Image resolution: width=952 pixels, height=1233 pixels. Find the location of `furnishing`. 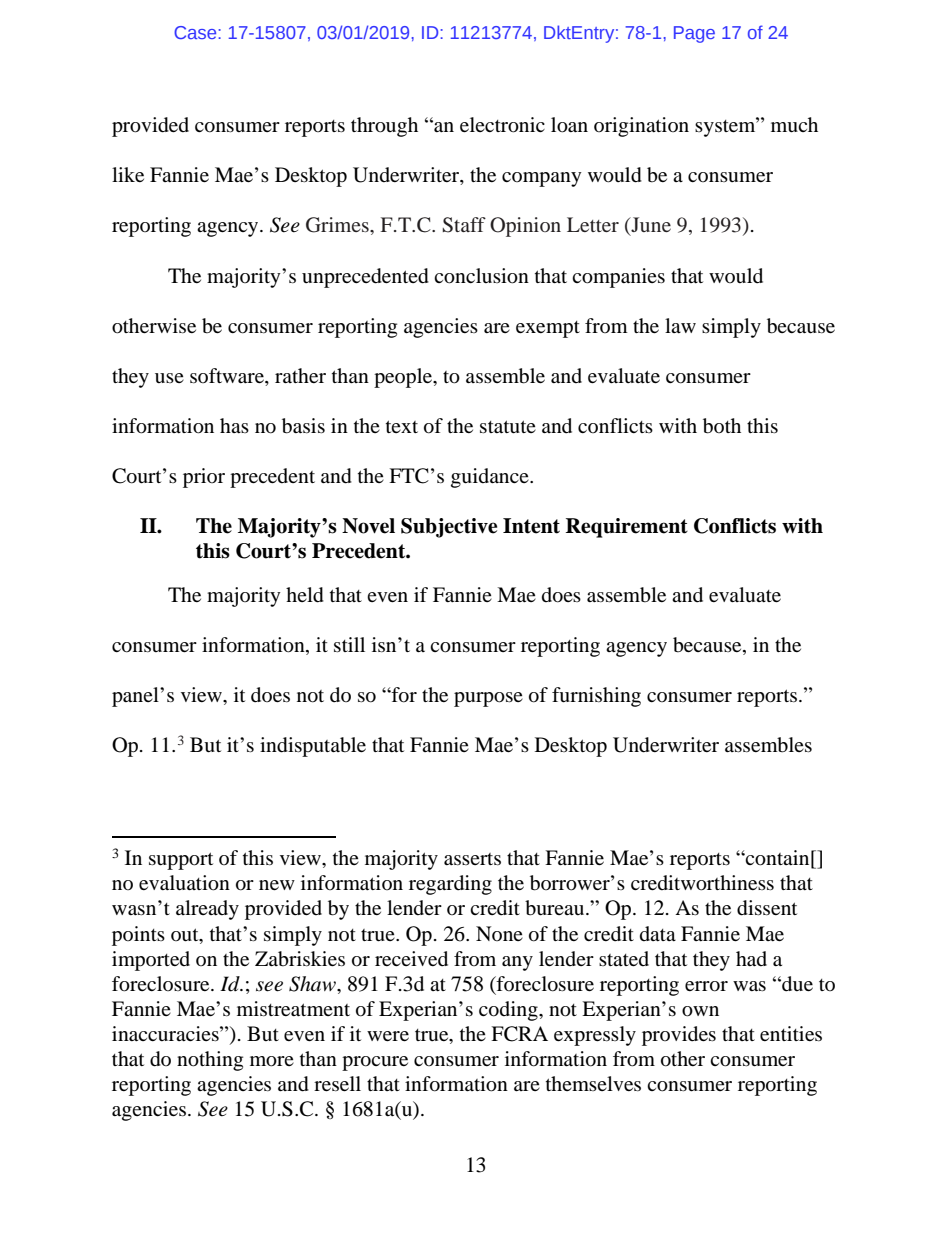

furnishing is located at coordinates (596, 697).
